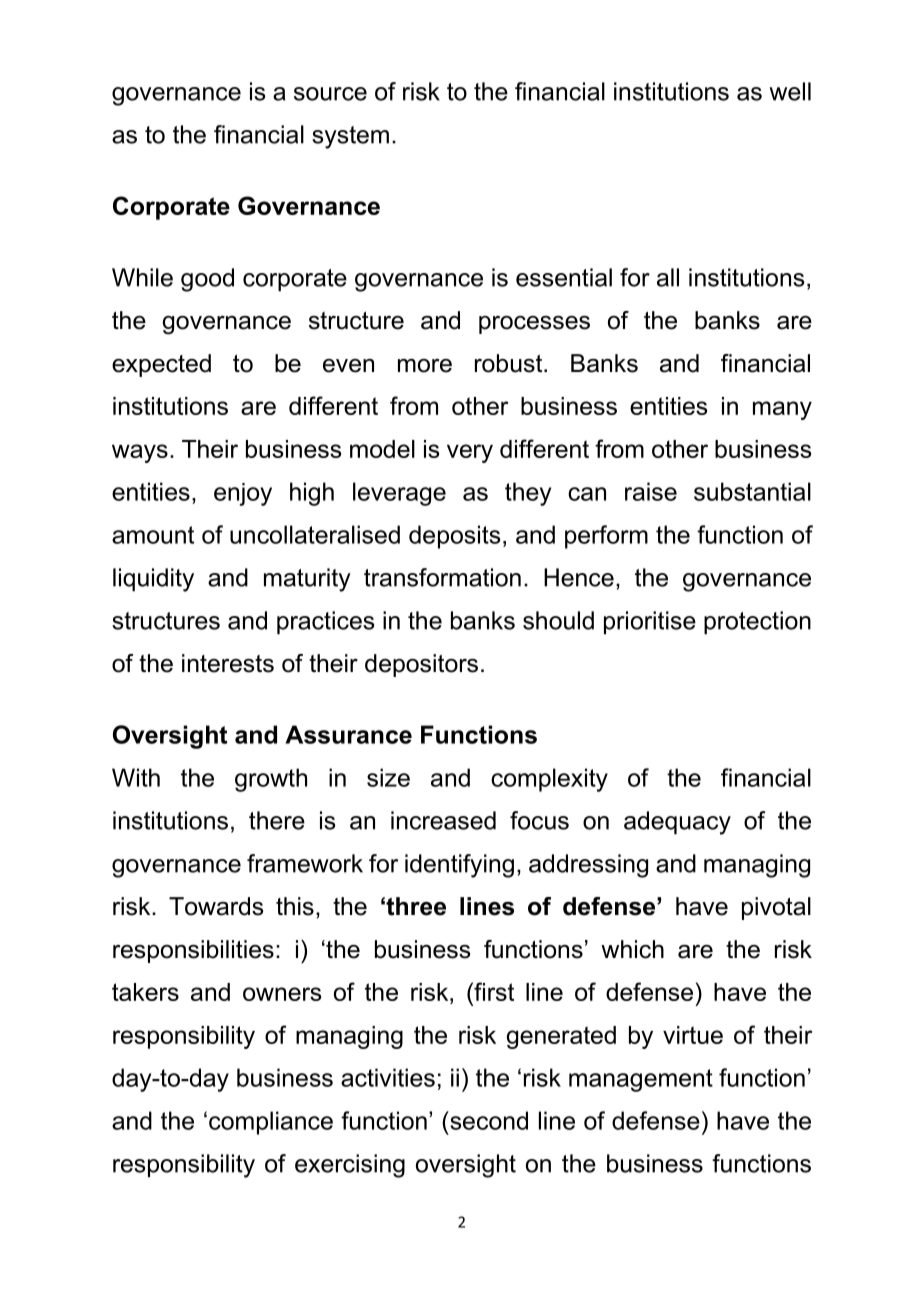  What do you see at coordinates (243, 494) in the screenshot?
I see `enjoy` at bounding box center [243, 494].
